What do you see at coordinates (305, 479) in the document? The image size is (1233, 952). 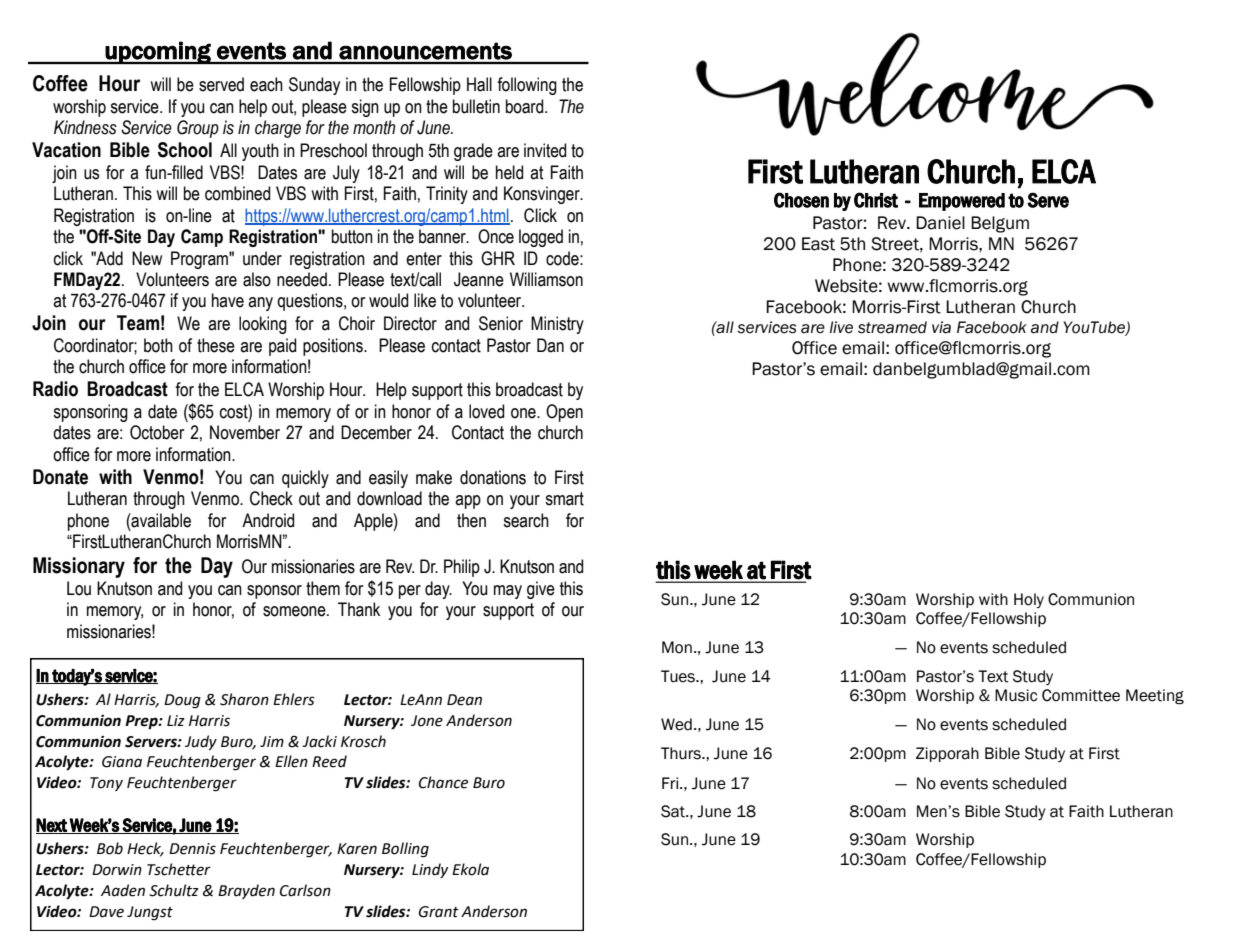 I see `quickly` at bounding box center [305, 479].
